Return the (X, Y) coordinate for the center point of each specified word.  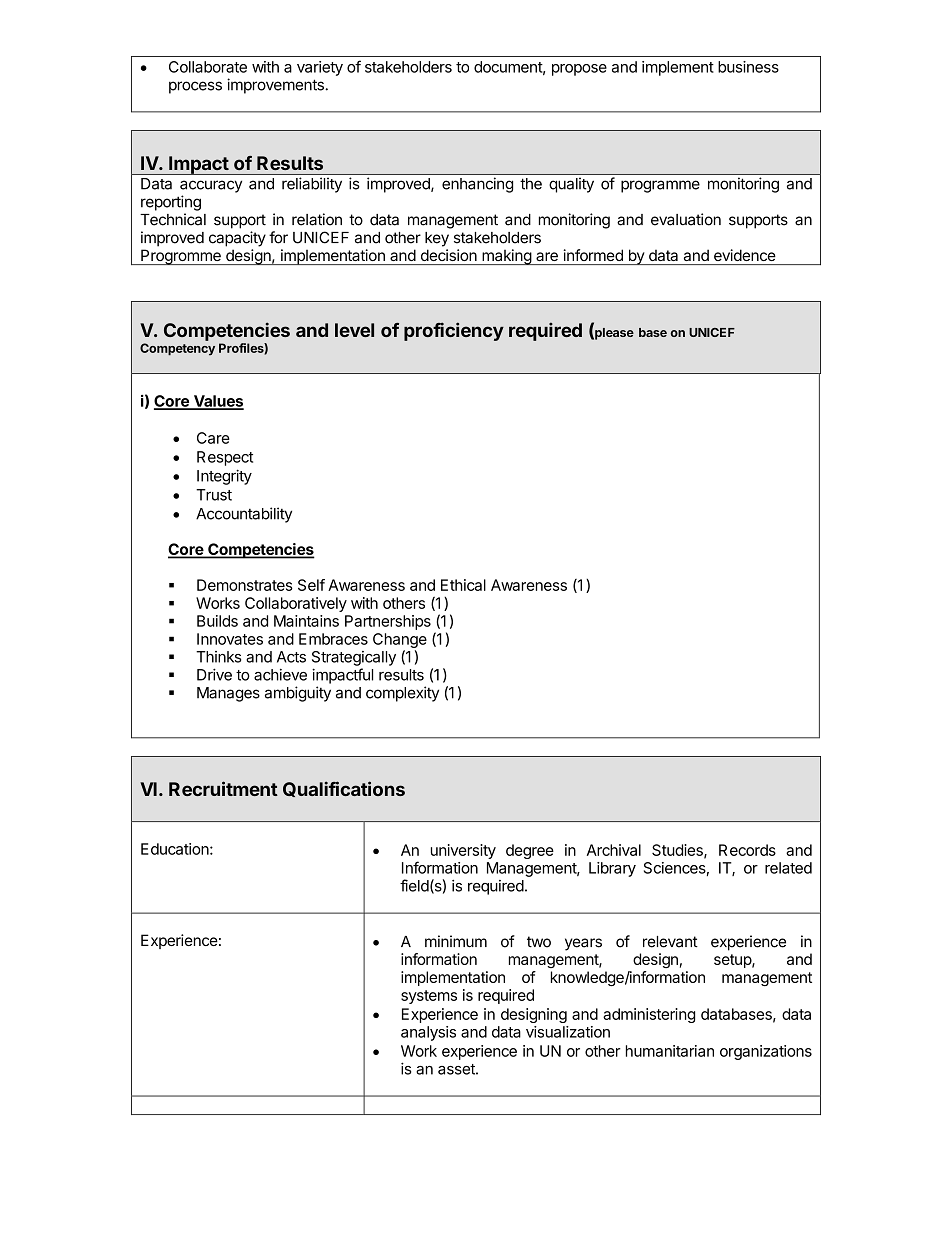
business (748, 67)
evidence (745, 255)
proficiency (454, 331)
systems (429, 997)
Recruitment (223, 788)
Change (400, 640)
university (463, 851)
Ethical (463, 585)
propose (579, 70)
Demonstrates (245, 585)
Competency (177, 349)
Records (747, 850)
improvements (276, 86)
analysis (428, 1033)
